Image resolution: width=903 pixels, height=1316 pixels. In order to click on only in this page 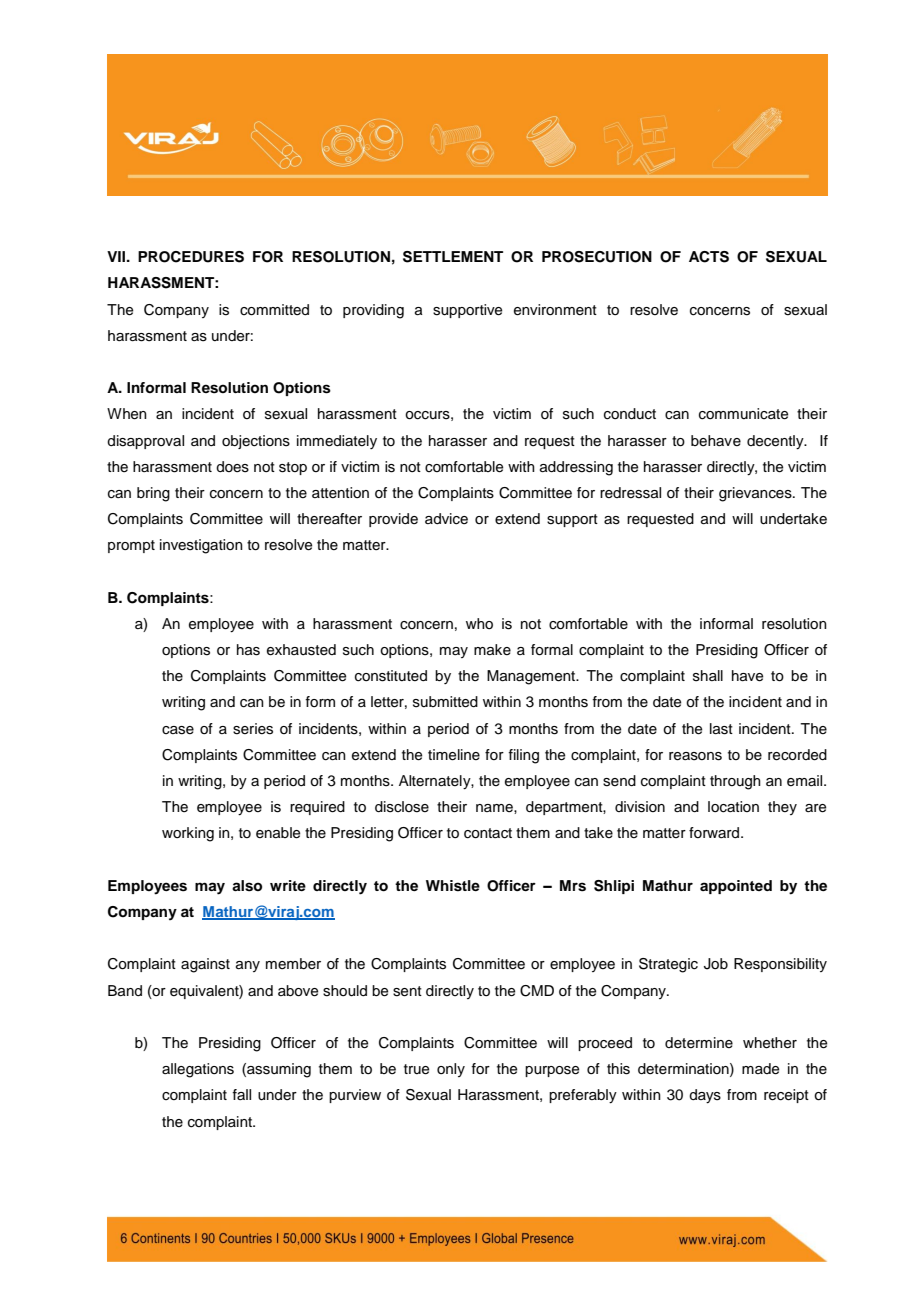, I will do `click(451, 1070)`.
